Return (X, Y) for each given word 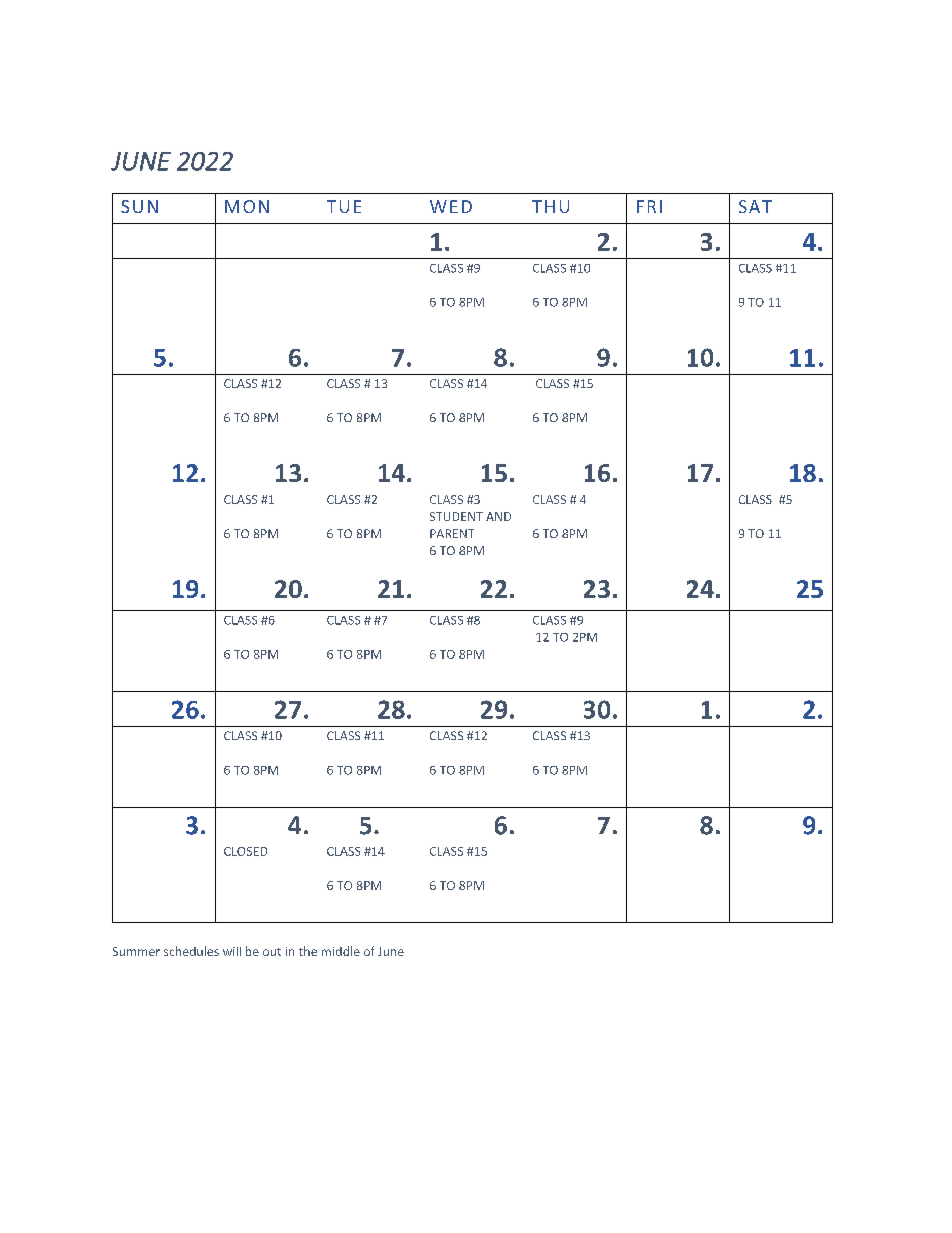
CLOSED (245, 851)
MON (247, 206)
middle (341, 951)
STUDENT (456, 516)
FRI (649, 206)
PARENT (452, 533)
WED (451, 206)
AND (498, 516)
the (308, 951)
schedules (191, 951)
